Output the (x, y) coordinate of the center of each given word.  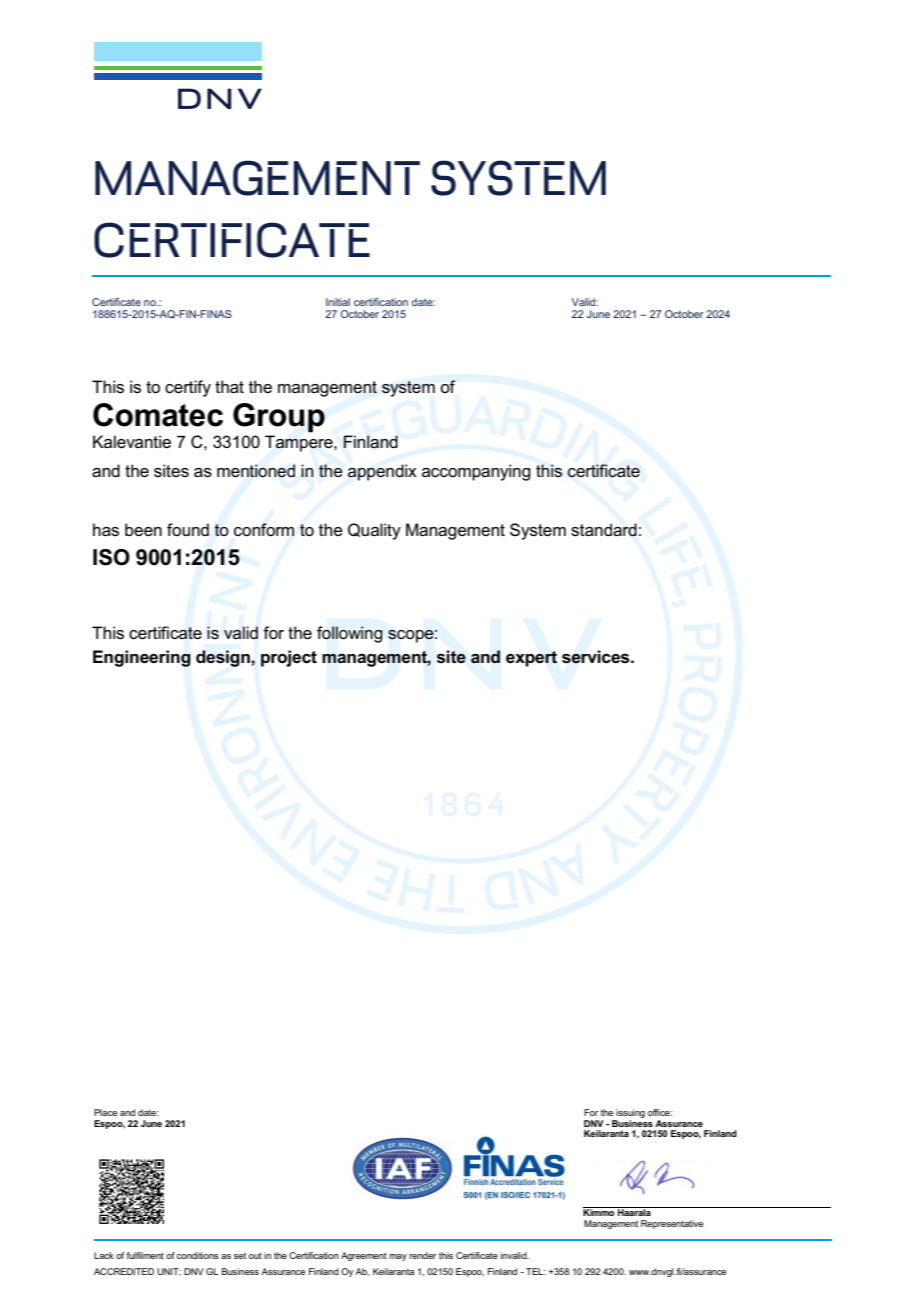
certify (188, 388)
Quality (374, 531)
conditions (198, 1255)
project (289, 658)
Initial (338, 302)
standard (604, 530)
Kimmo (600, 1211)
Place (105, 1112)
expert (531, 659)
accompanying (476, 472)
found (188, 530)
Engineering (142, 658)
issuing (630, 1115)
